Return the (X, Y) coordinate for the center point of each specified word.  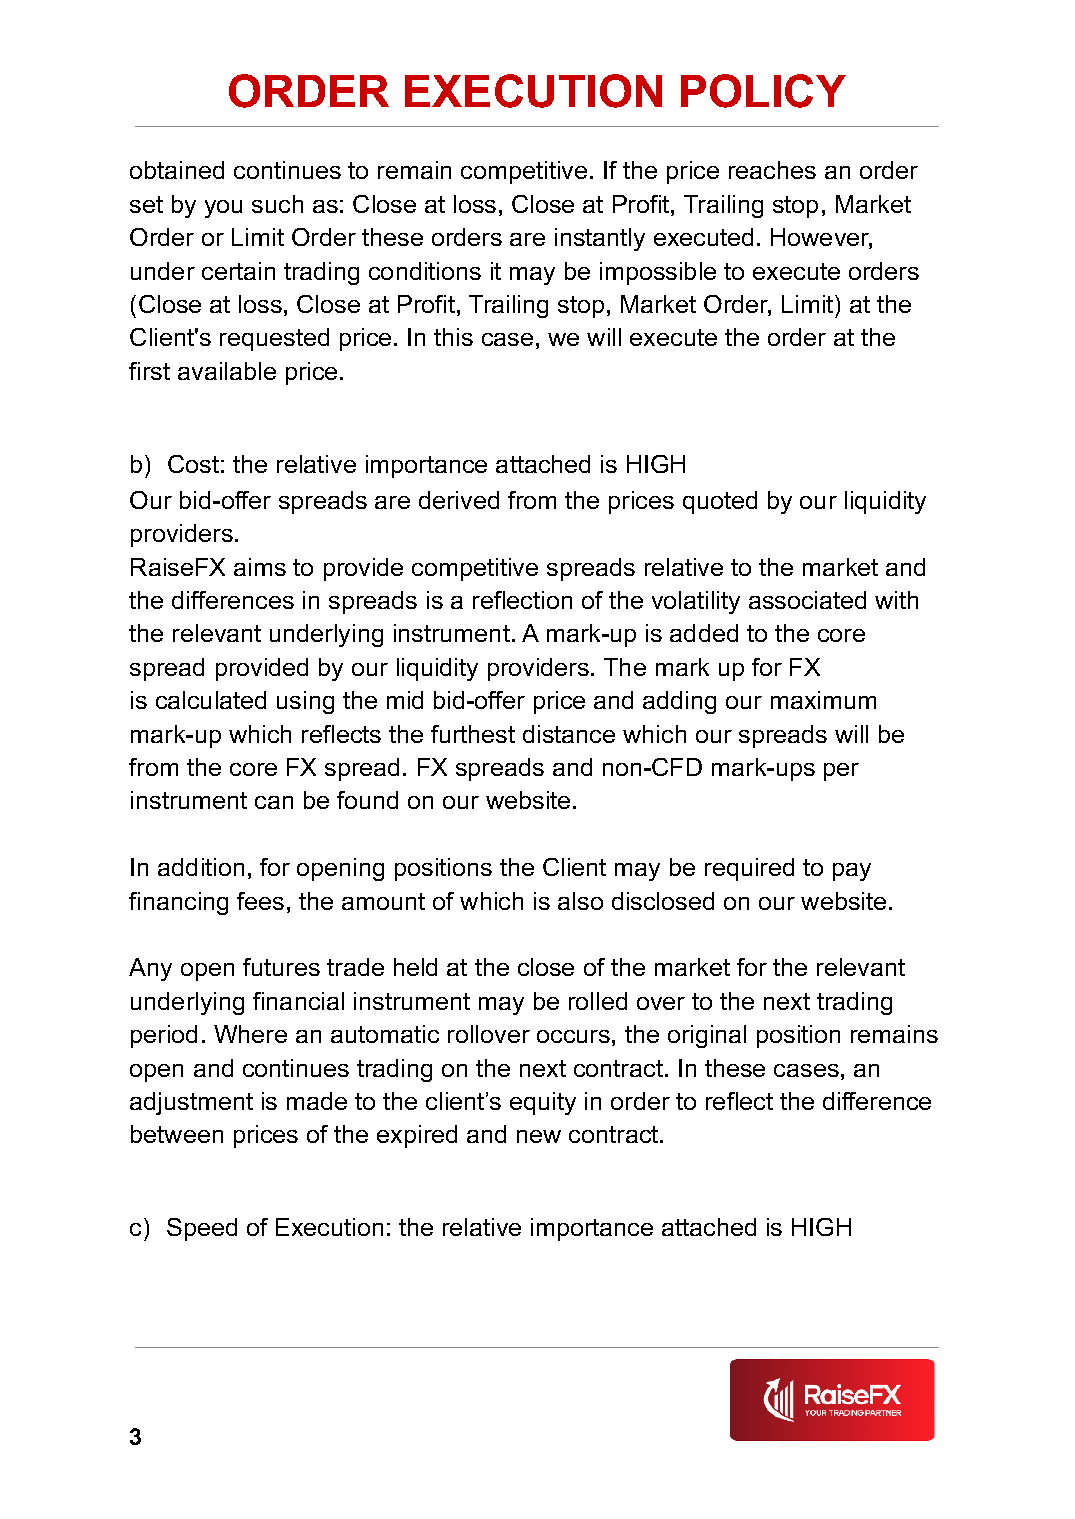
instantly (600, 239)
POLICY (763, 91)
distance (569, 734)
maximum (823, 700)
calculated (211, 700)
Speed (202, 1229)
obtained (177, 170)
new (539, 1136)
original (707, 1036)
